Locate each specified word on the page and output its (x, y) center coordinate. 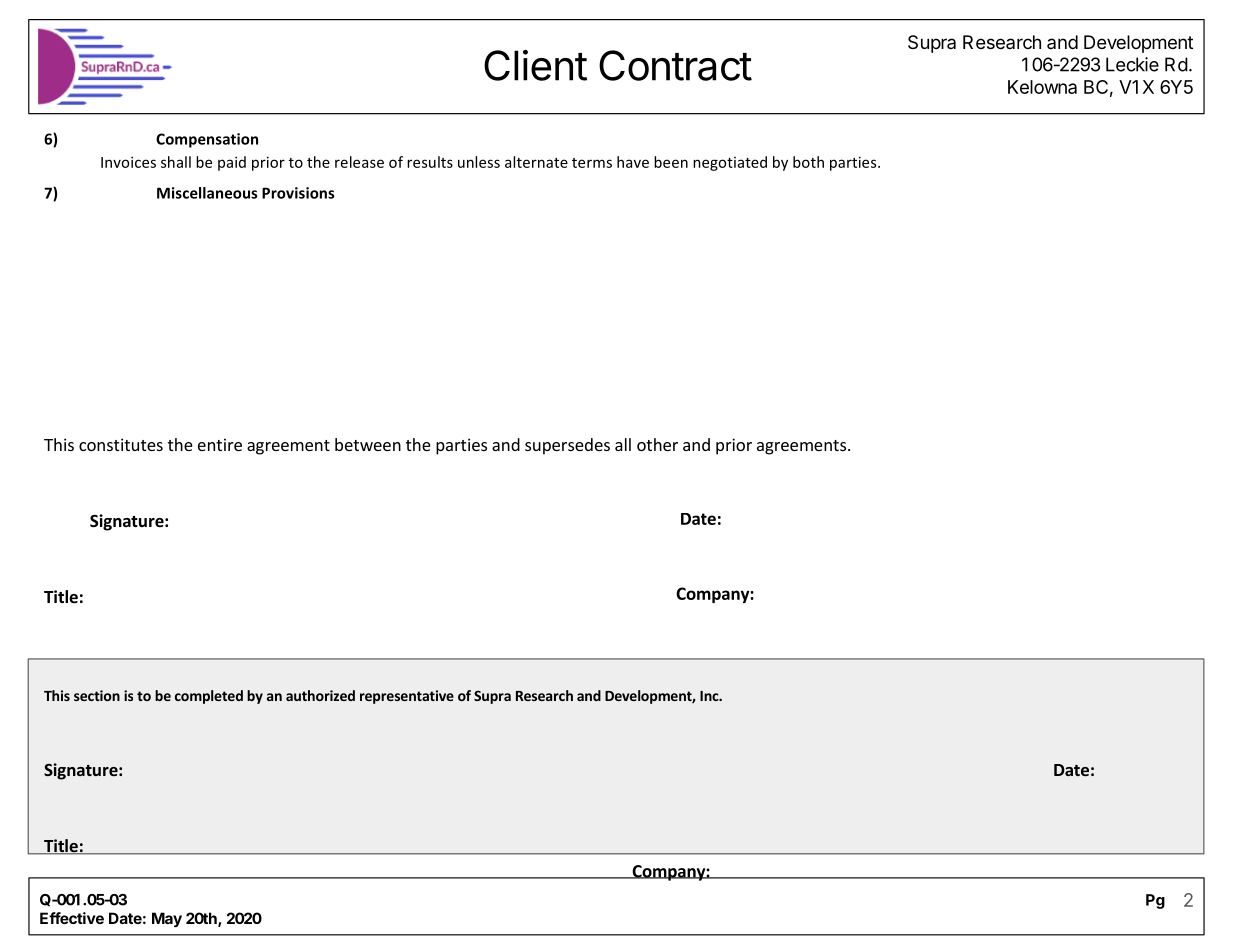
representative (407, 697)
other (657, 444)
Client (535, 65)
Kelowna (1042, 87)
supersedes (567, 446)
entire (220, 444)
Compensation (207, 140)
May (167, 919)
